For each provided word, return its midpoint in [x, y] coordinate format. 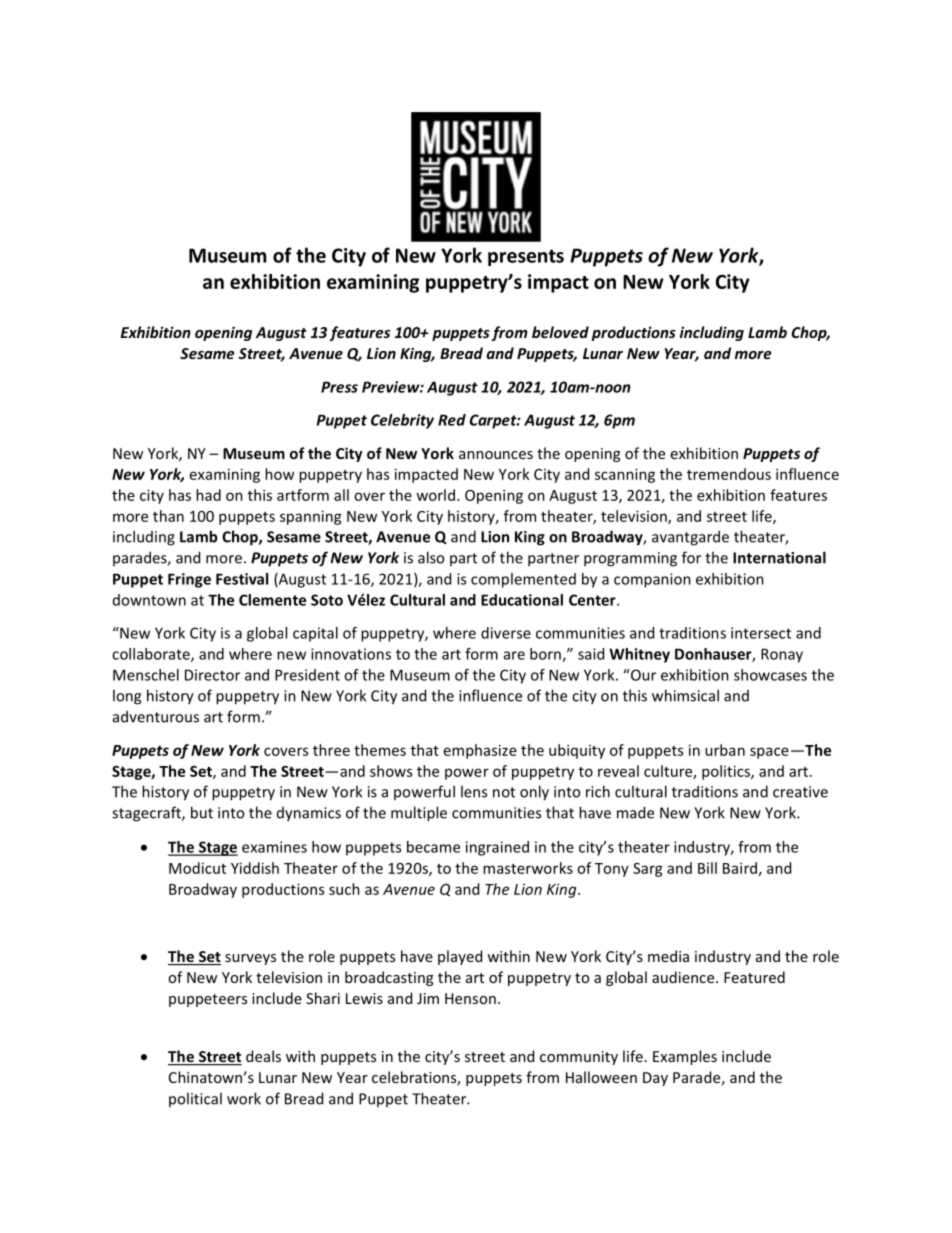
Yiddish [255, 868]
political [195, 1099]
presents [526, 257]
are [514, 655]
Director [212, 675]
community [579, 1058]
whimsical [685, 695]
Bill [707, 868]
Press [339, 387]
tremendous [729, 474]
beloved [560, 332]
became [433, 847]
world [437, 495]
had [208, 495]
